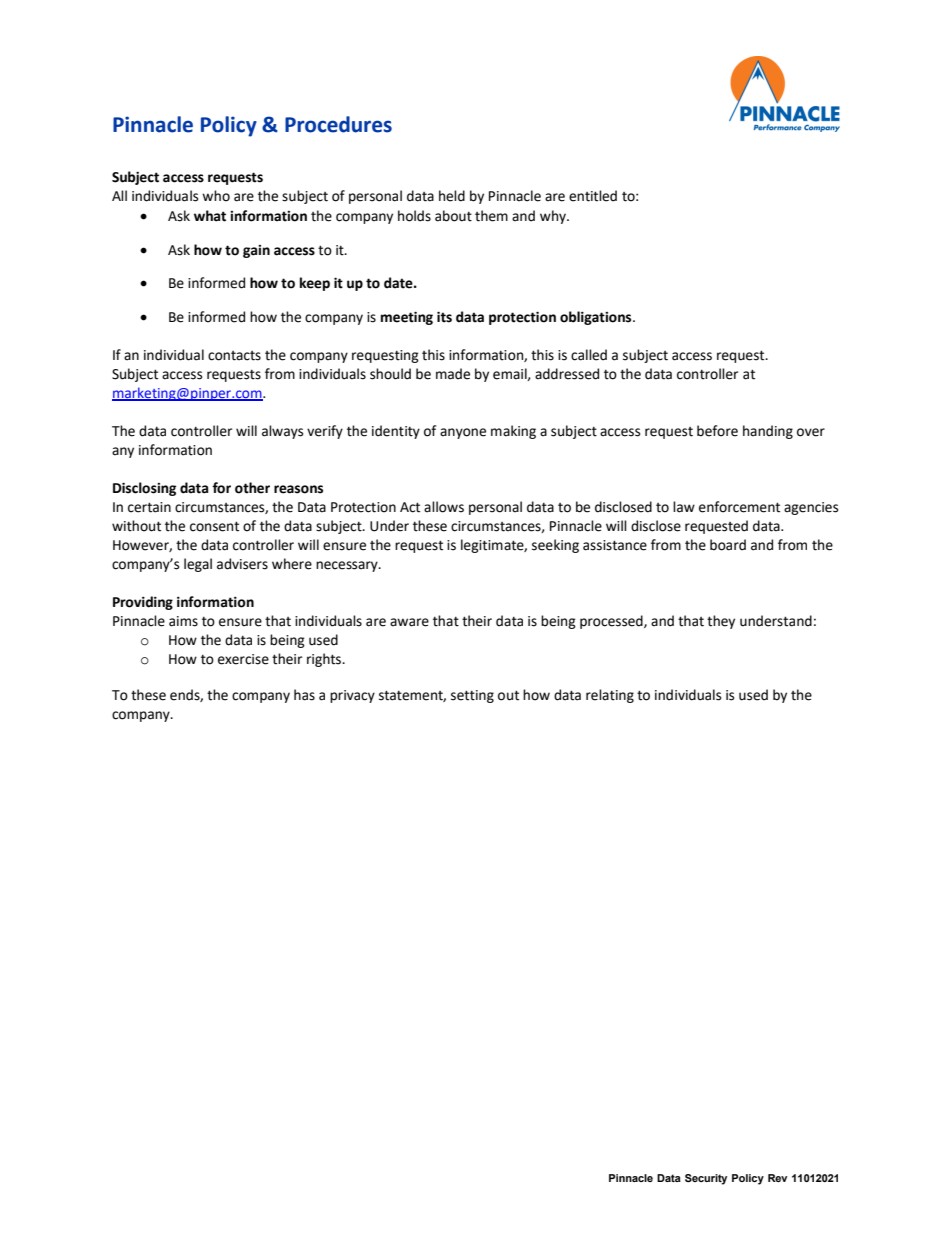  What do you see at coordinates (216, 196) in the screenshot?
I see `who` at bounding box center [216, 196].
